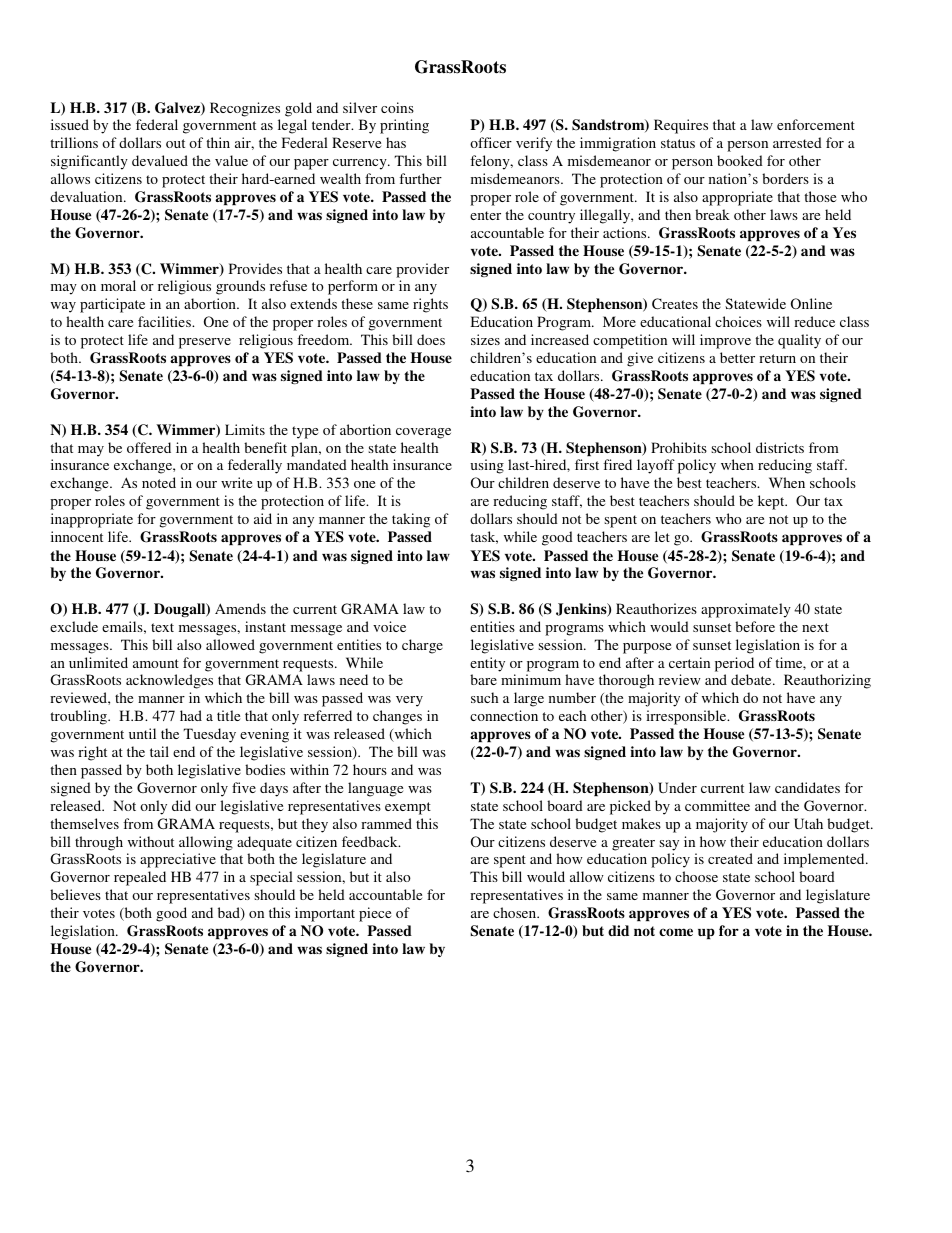  What do you see at coordinates (140, 878) in the page?
I see `repealed` at bounding box center [140, 878].
